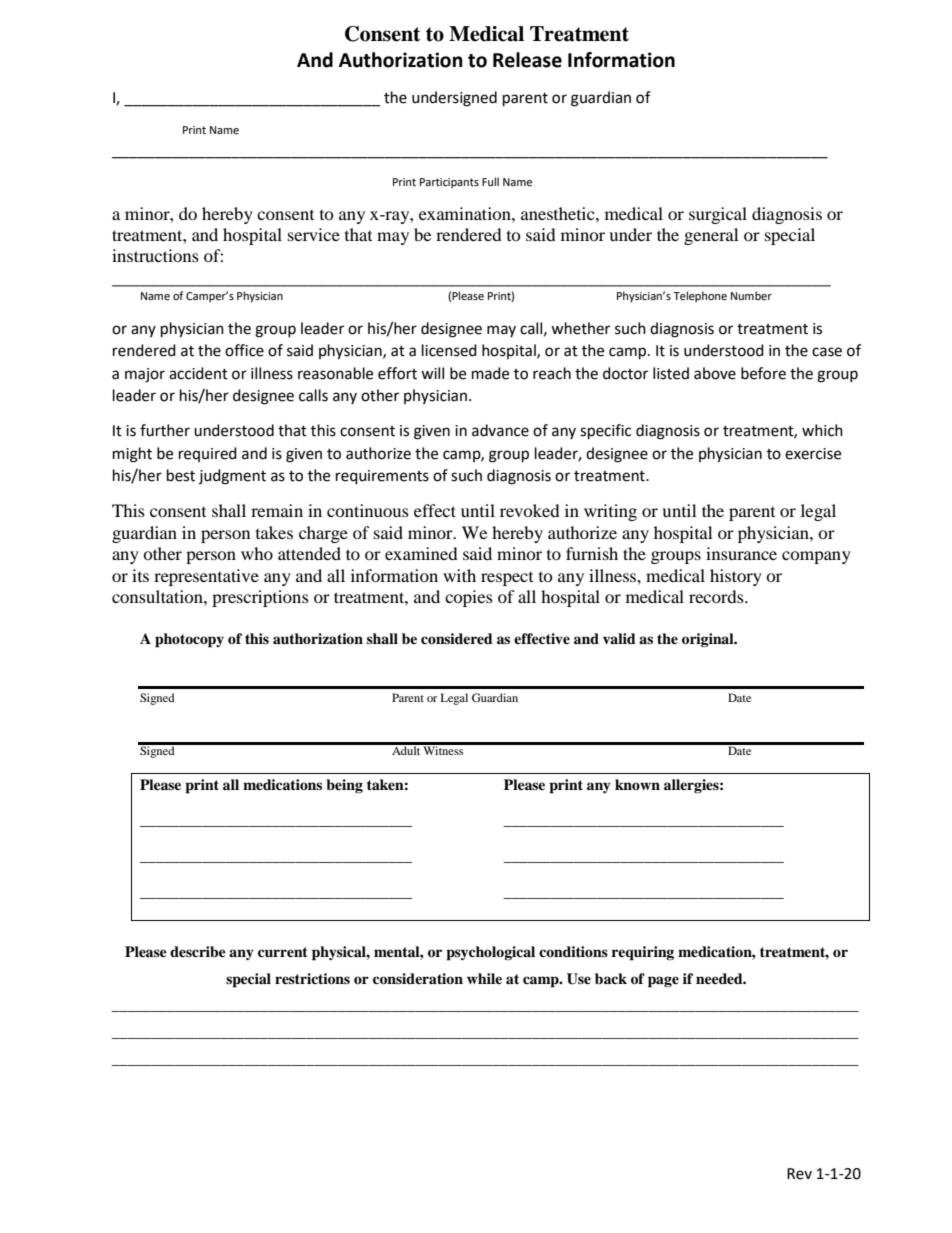  I want to click on accident, so click(198, 373).
